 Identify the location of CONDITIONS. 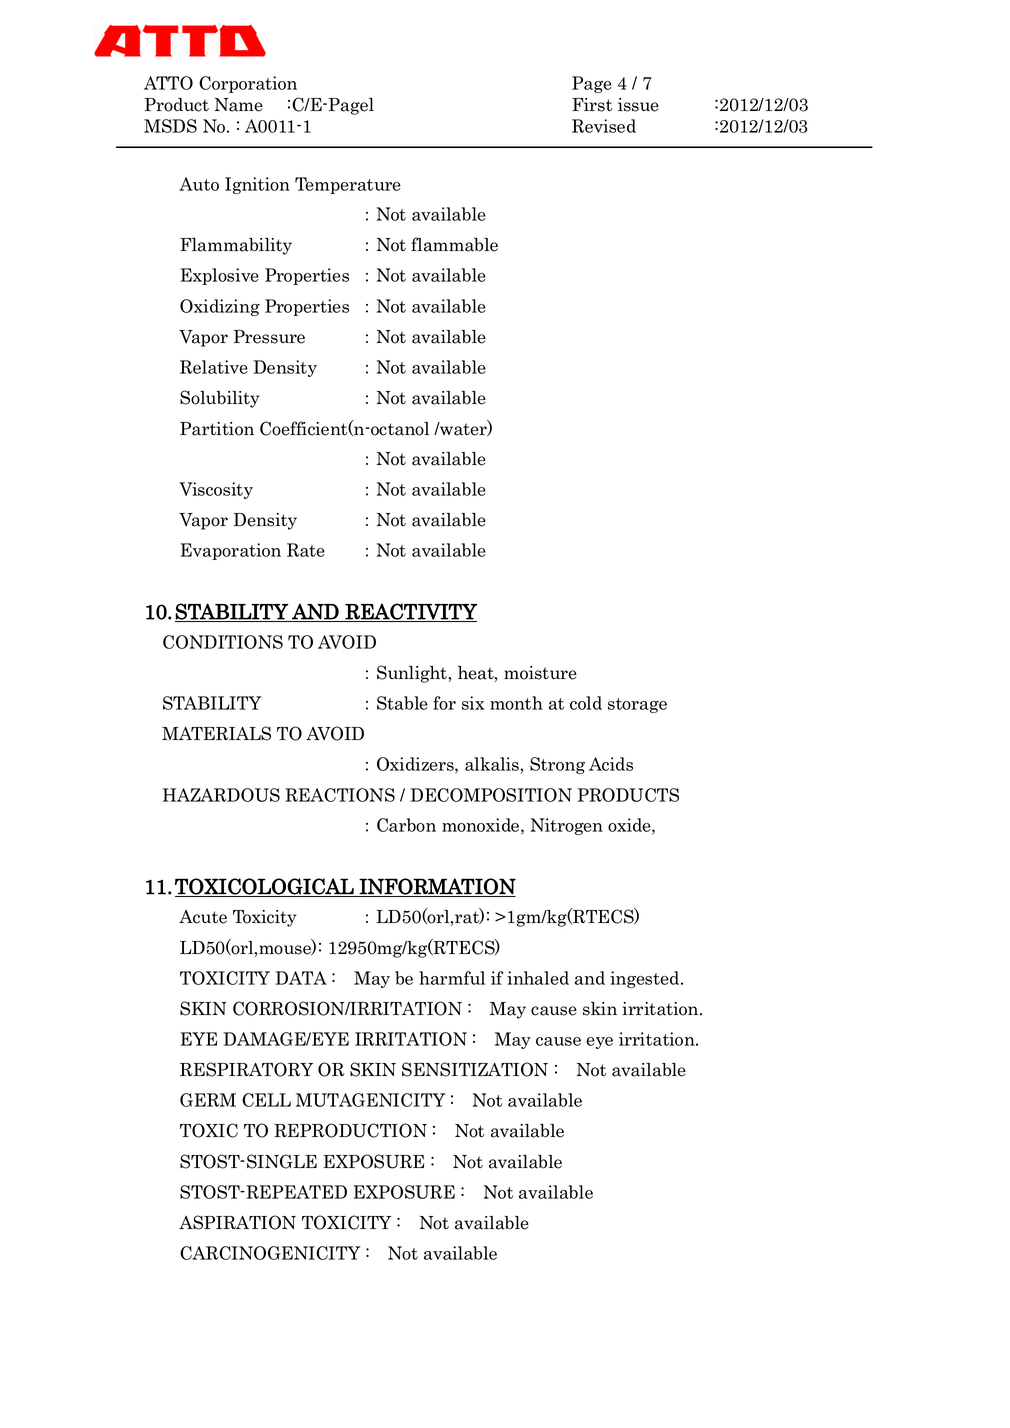
(223, 642).
